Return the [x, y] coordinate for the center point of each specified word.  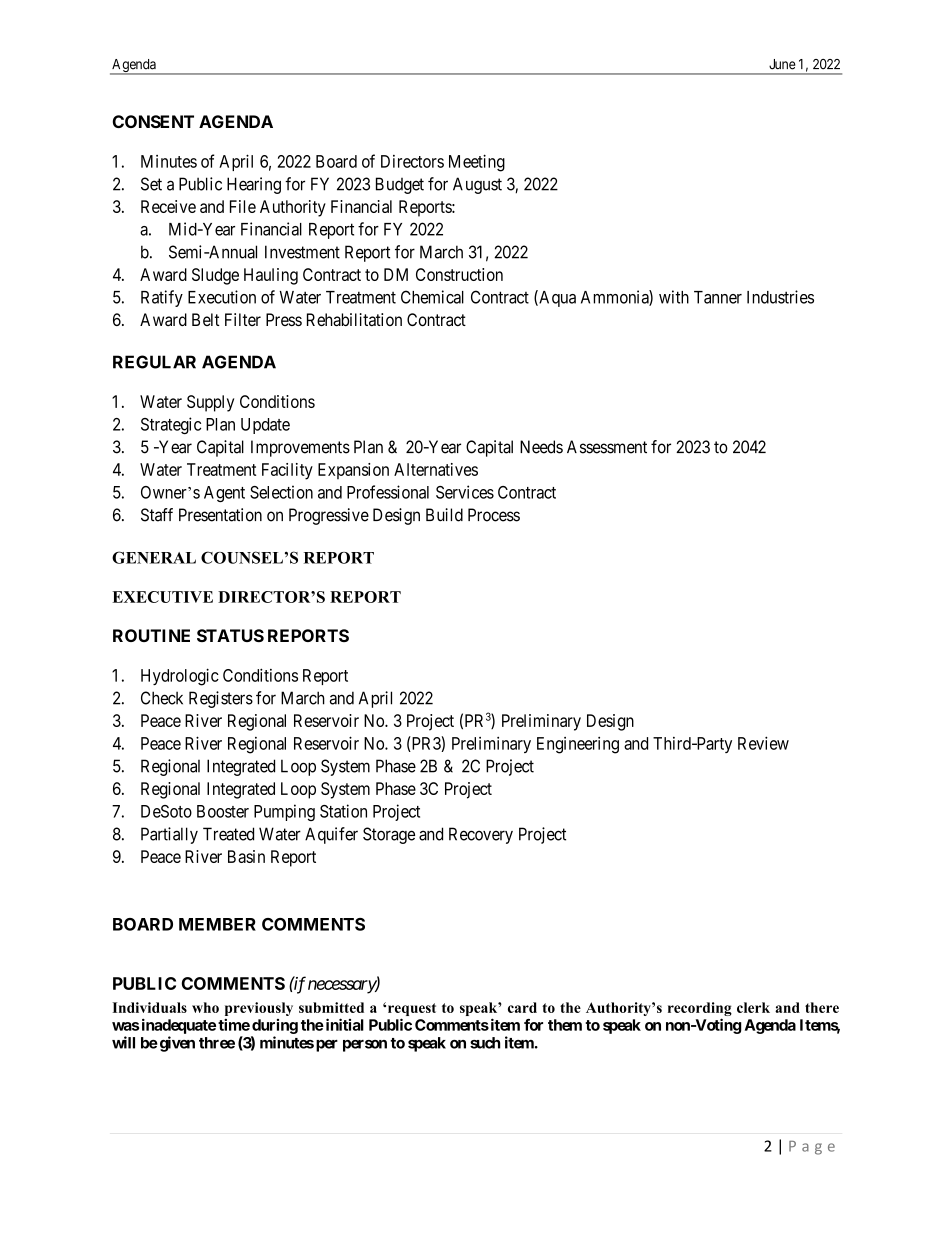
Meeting [477, 163]
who [205, 1007]
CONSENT [153, 121]
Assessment [607, 447]
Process [494, 515]
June [782, 64]
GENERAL [154, 557]
